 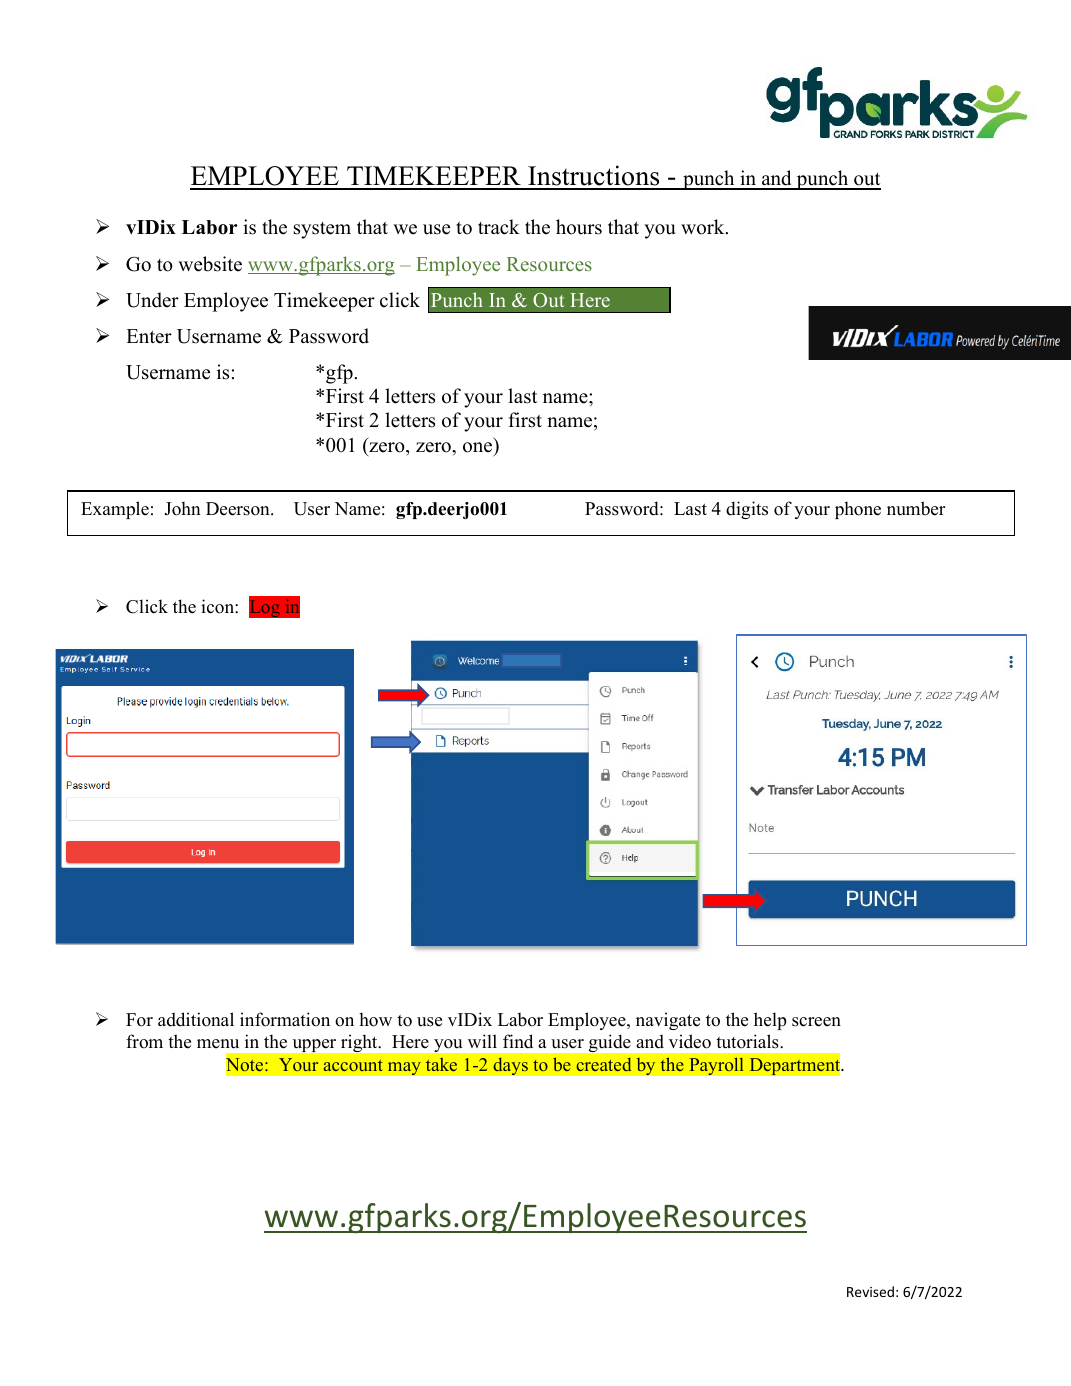 What do you see at coordinates (375, 1019) in the screenshot?
I see `how` at bounding box center [375, 1019].
